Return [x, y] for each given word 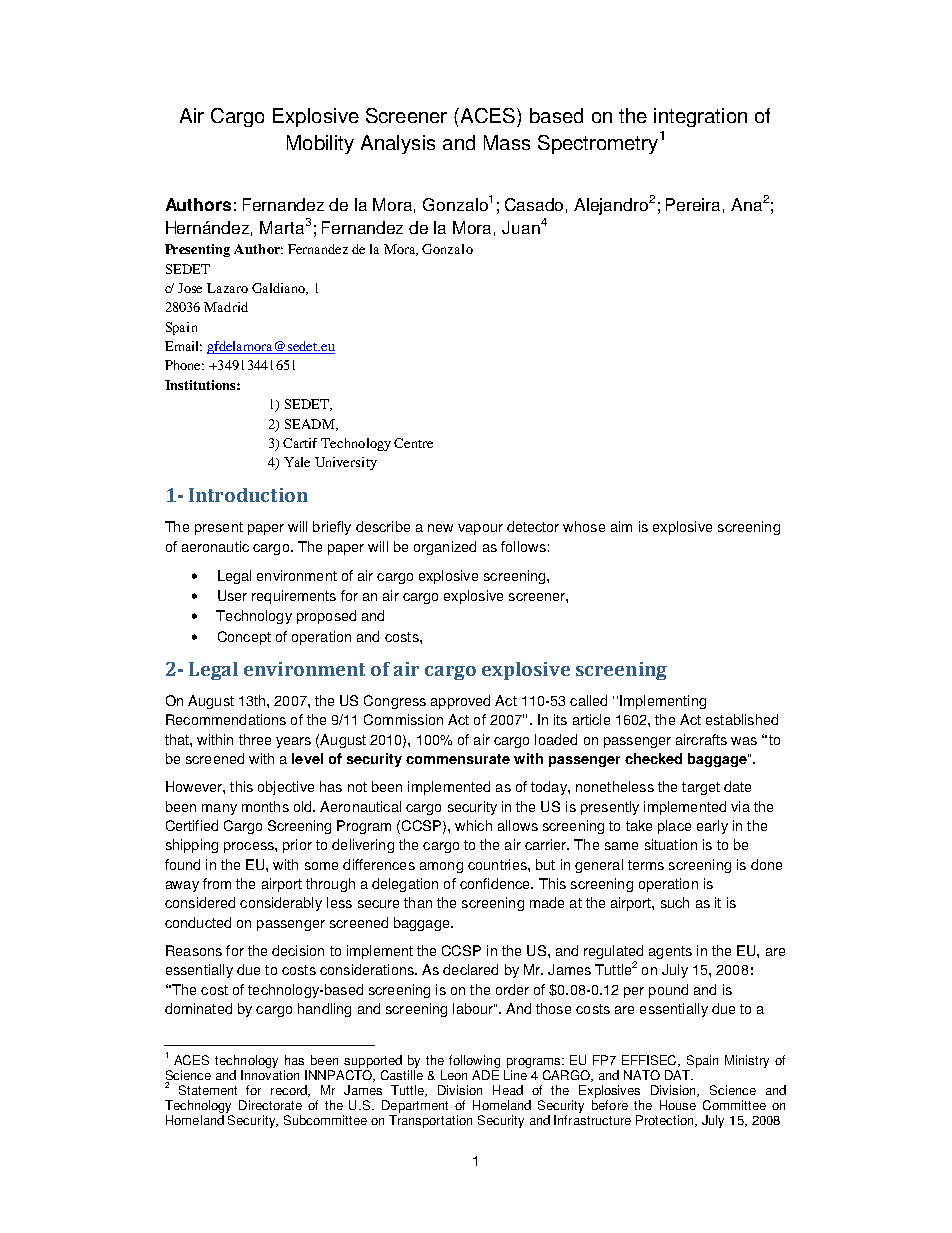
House [678, 1105]
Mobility [320, 144]
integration [700, 117]
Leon [454, 1075]
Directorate [270, 1105]
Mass [507, 142]
